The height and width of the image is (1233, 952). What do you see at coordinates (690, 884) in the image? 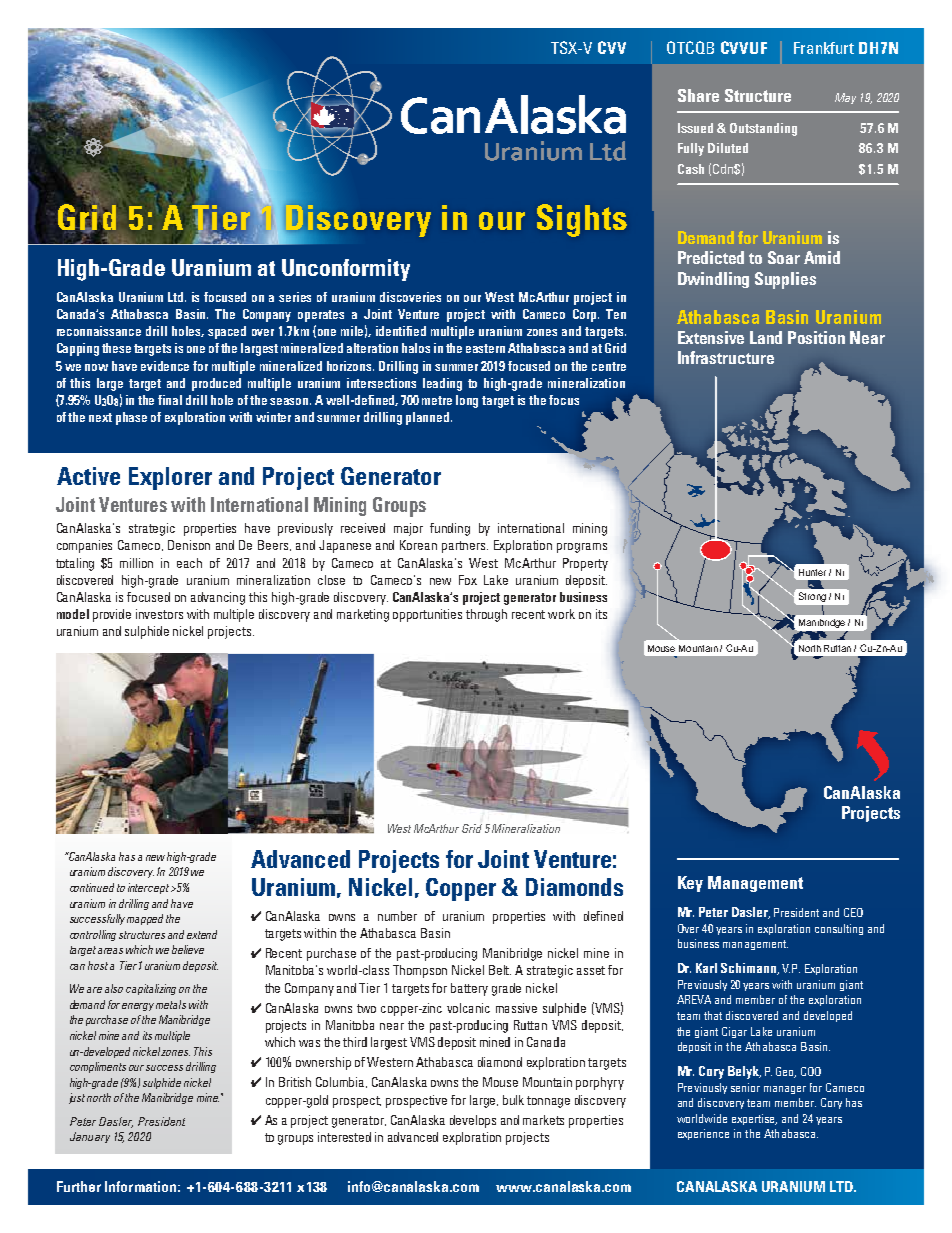
I see `Key` at bounding box center [690, 884].
